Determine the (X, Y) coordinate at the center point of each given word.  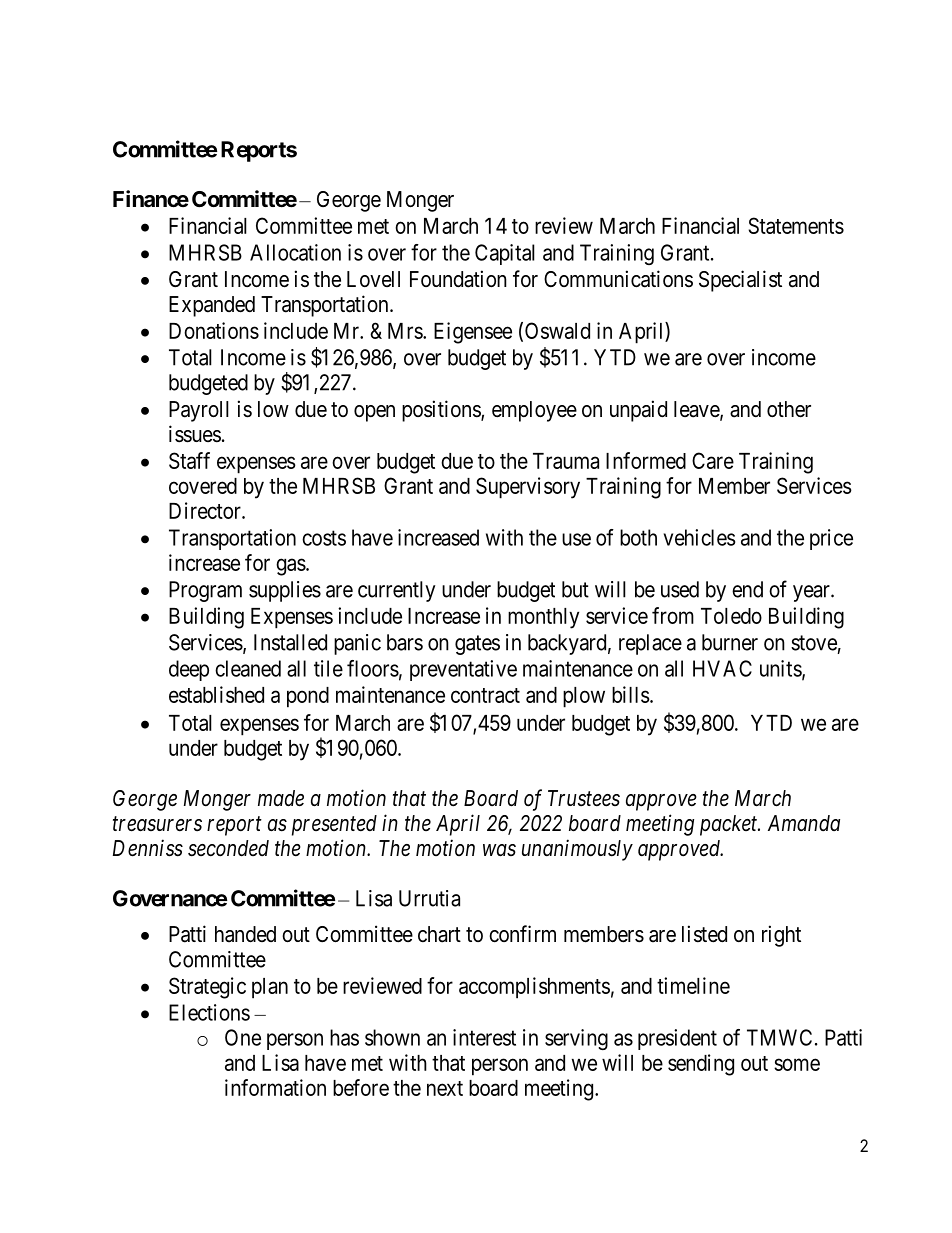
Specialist (740, 281)
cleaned (248, 668)
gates (477, 645)
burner (730, 642)
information (275, 1087)
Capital (505, 254)
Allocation (295, 252)
